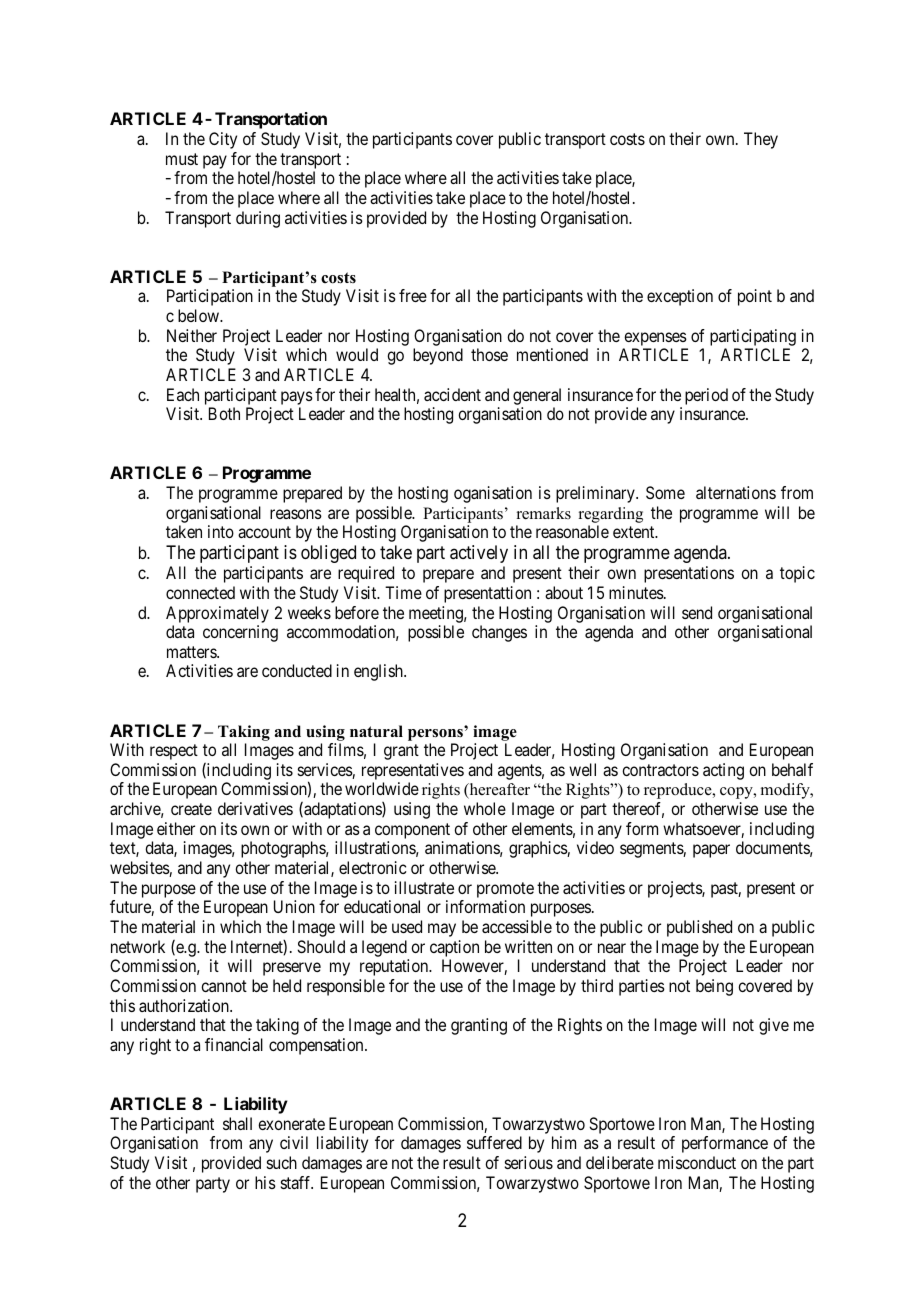  I want to click on changes, so click(499, 633).
